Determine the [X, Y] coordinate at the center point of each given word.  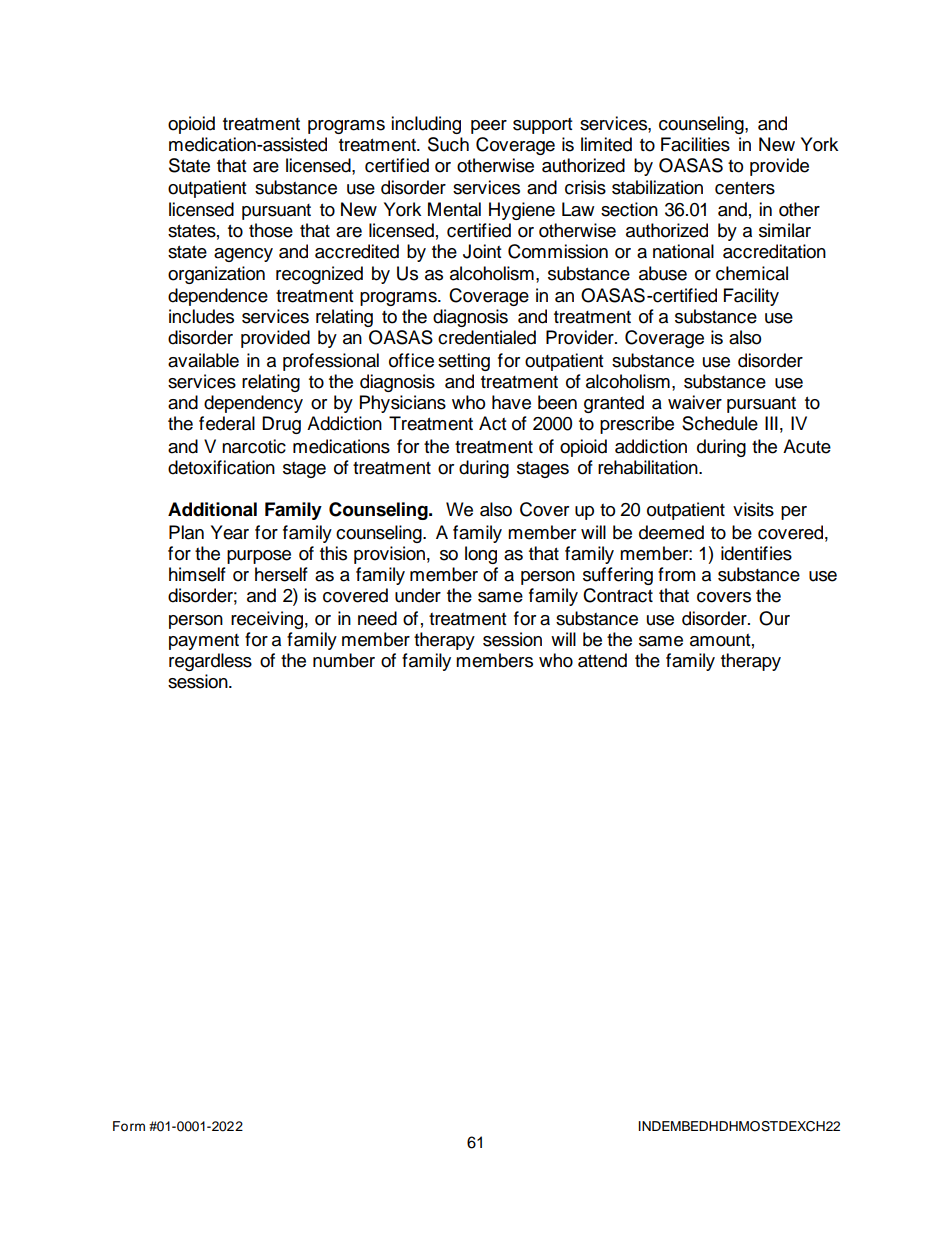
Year [230, 532]
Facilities [695, 144]
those [271, 230]
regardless [210, 662]
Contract [618, 595]
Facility [751, 297]
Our [774, 618]
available [203, 360]
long [481, 555]
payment [204, 642]
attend [602, 660]
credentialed [487, 337]
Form [129, 1126]
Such [448, 144]
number [344, 660]
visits [753, 509]
